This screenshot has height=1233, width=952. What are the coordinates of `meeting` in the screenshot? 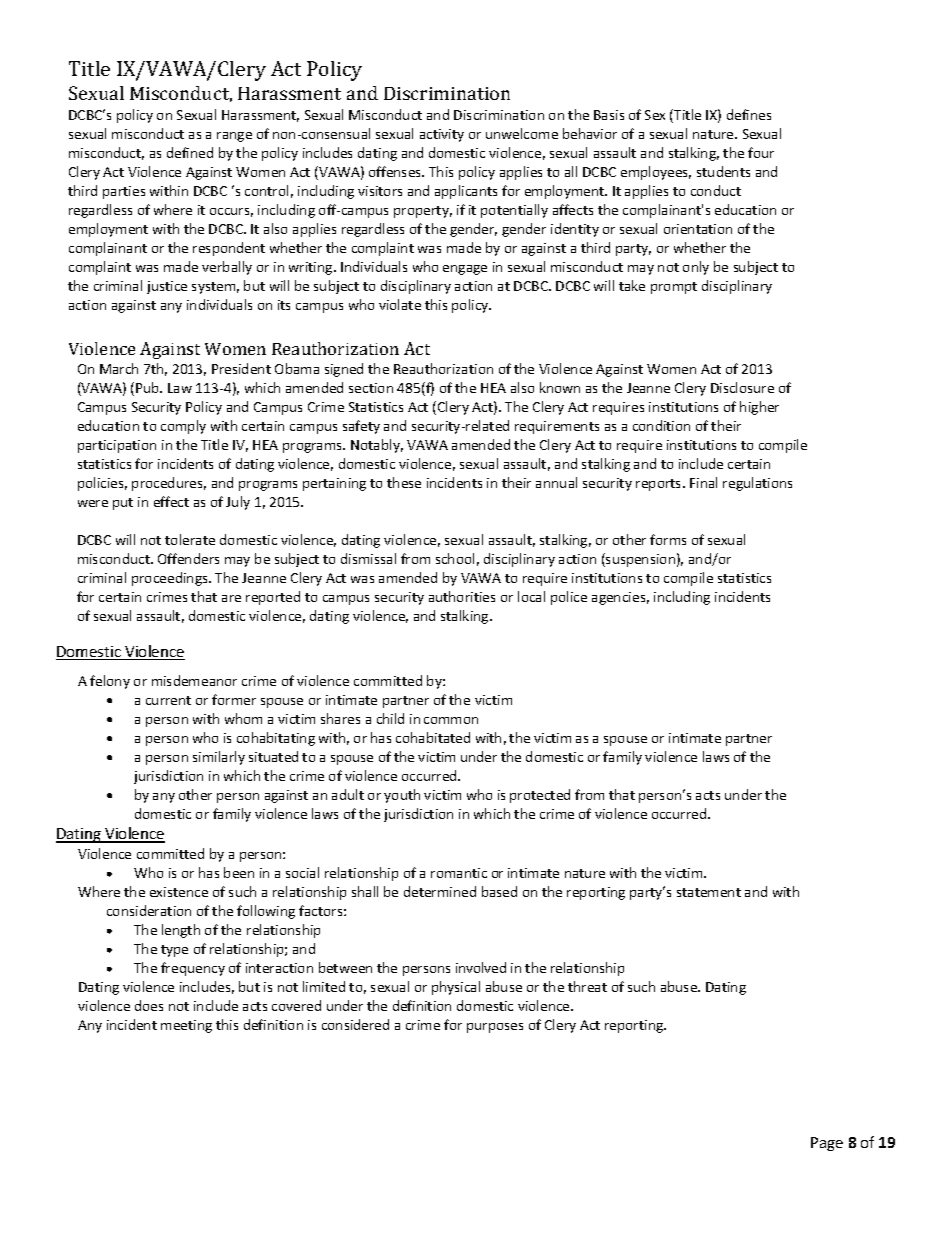 It's located at (186, 1026).
